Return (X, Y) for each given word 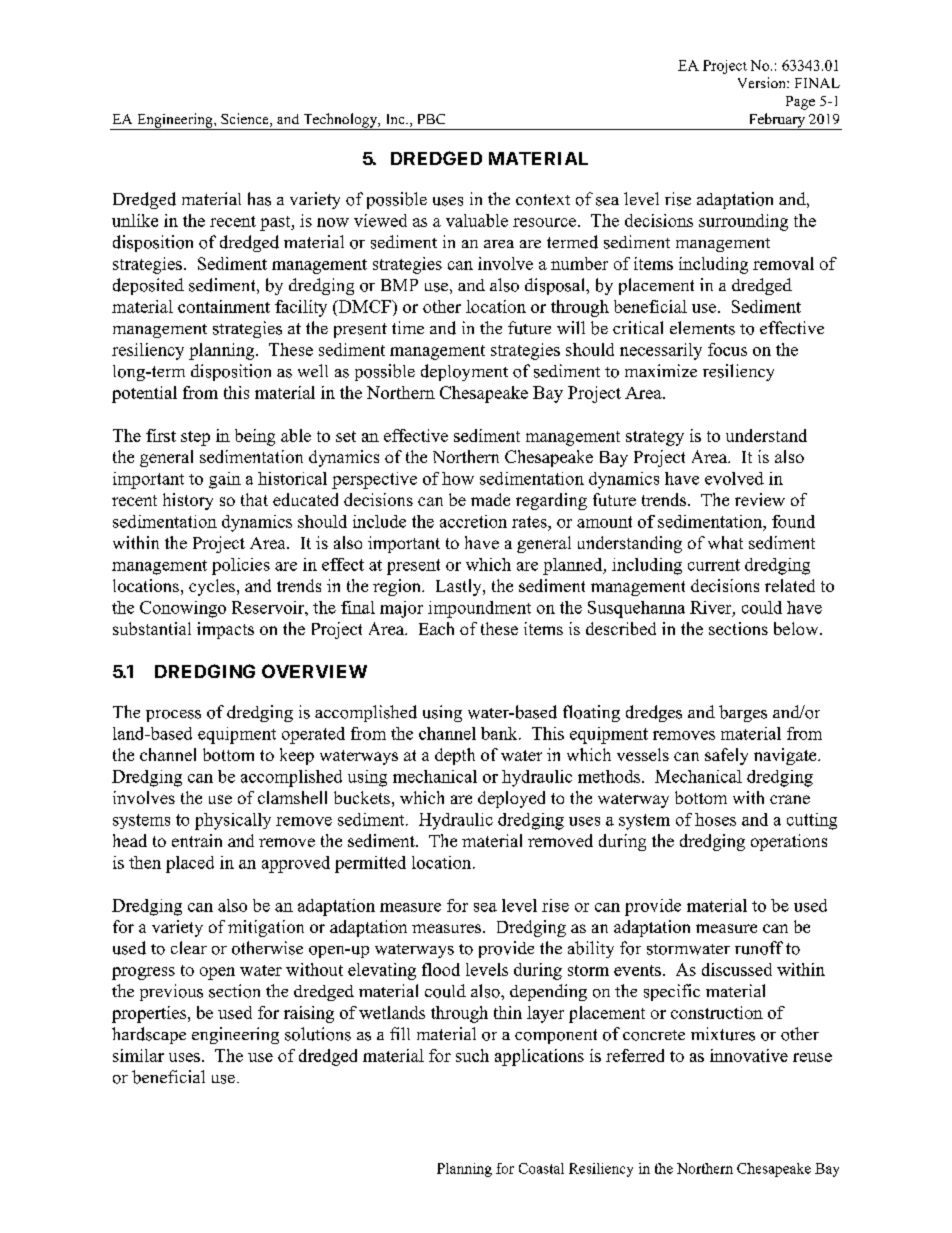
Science (246, 120)
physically (233, 821)
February (777, 121)
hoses (715, 819)
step (195, 438)
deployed (511, 799)
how (458, 478)
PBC (431, 119)
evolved (734, 478)
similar (138, 1055)
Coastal (541, 1168)
